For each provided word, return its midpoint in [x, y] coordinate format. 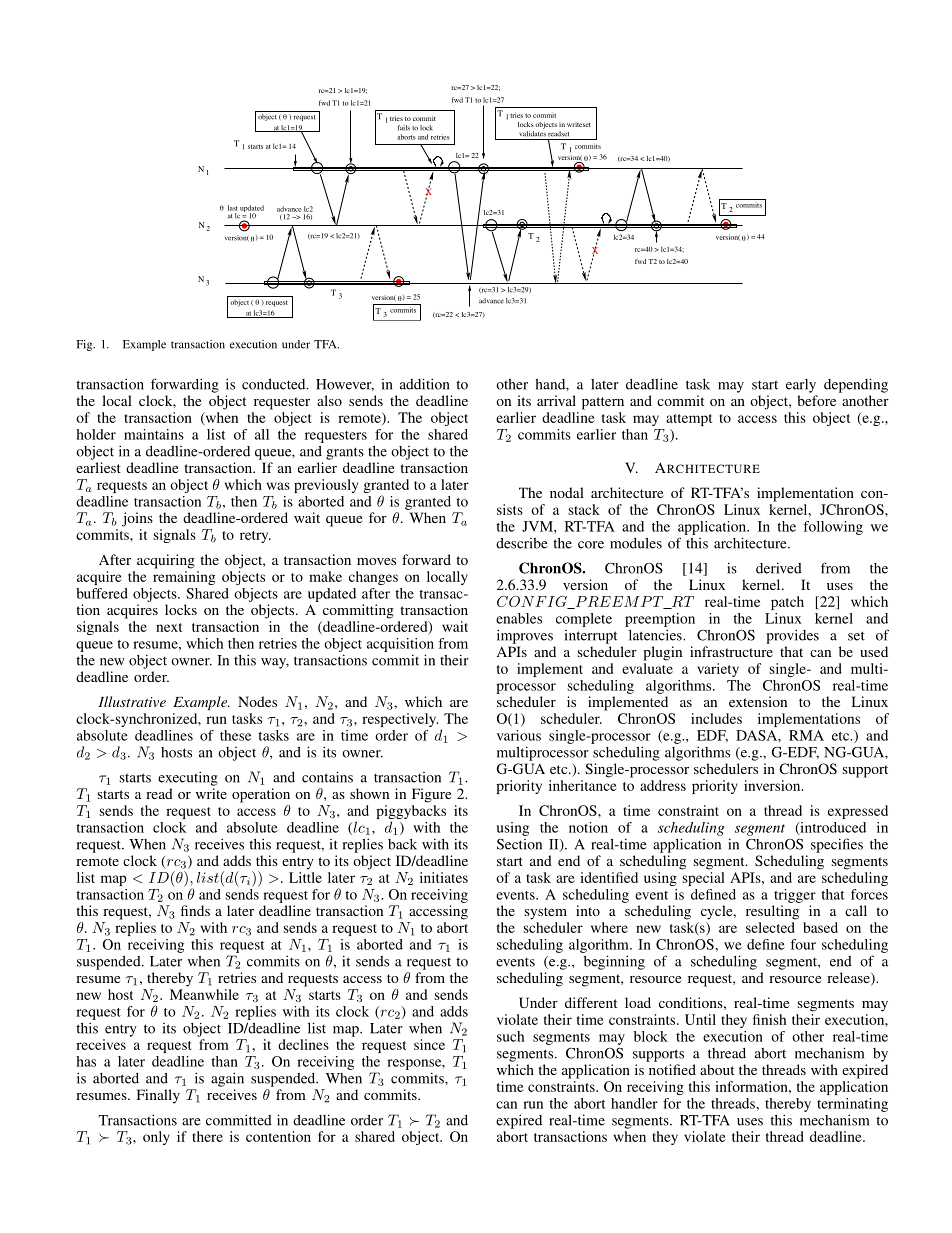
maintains [154, 434]
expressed [858, 812]
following [833, 528]
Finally [158, 1096]
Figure [431, 795]
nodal [567, 492]
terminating [852, 1105]
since [429, 1044]
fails [404, 128]
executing [188, 778]
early [801, 386]
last [233, 208]
